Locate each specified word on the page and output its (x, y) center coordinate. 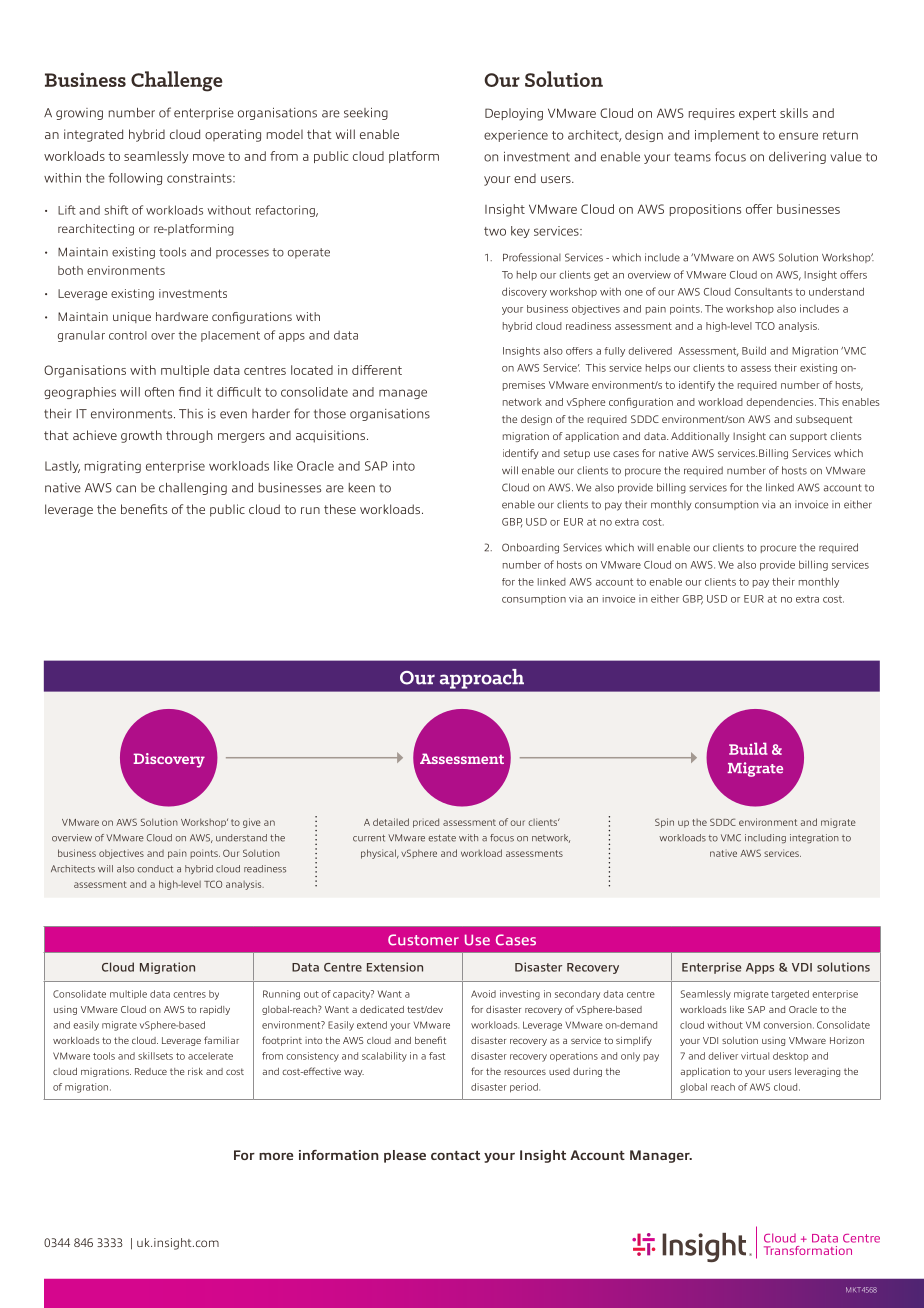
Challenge (177, 81)
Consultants (763, 292)
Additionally (700, 437)
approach (482, 679)
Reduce (151, 1071)
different (377, 370)
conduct (155, 869)
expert (757, 114)
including (765, 838)
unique (132, 317)
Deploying (514, 114)
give (252, 823)
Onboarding (530, 548)
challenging (193, 489)
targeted (790, 995)
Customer (423, 940)
